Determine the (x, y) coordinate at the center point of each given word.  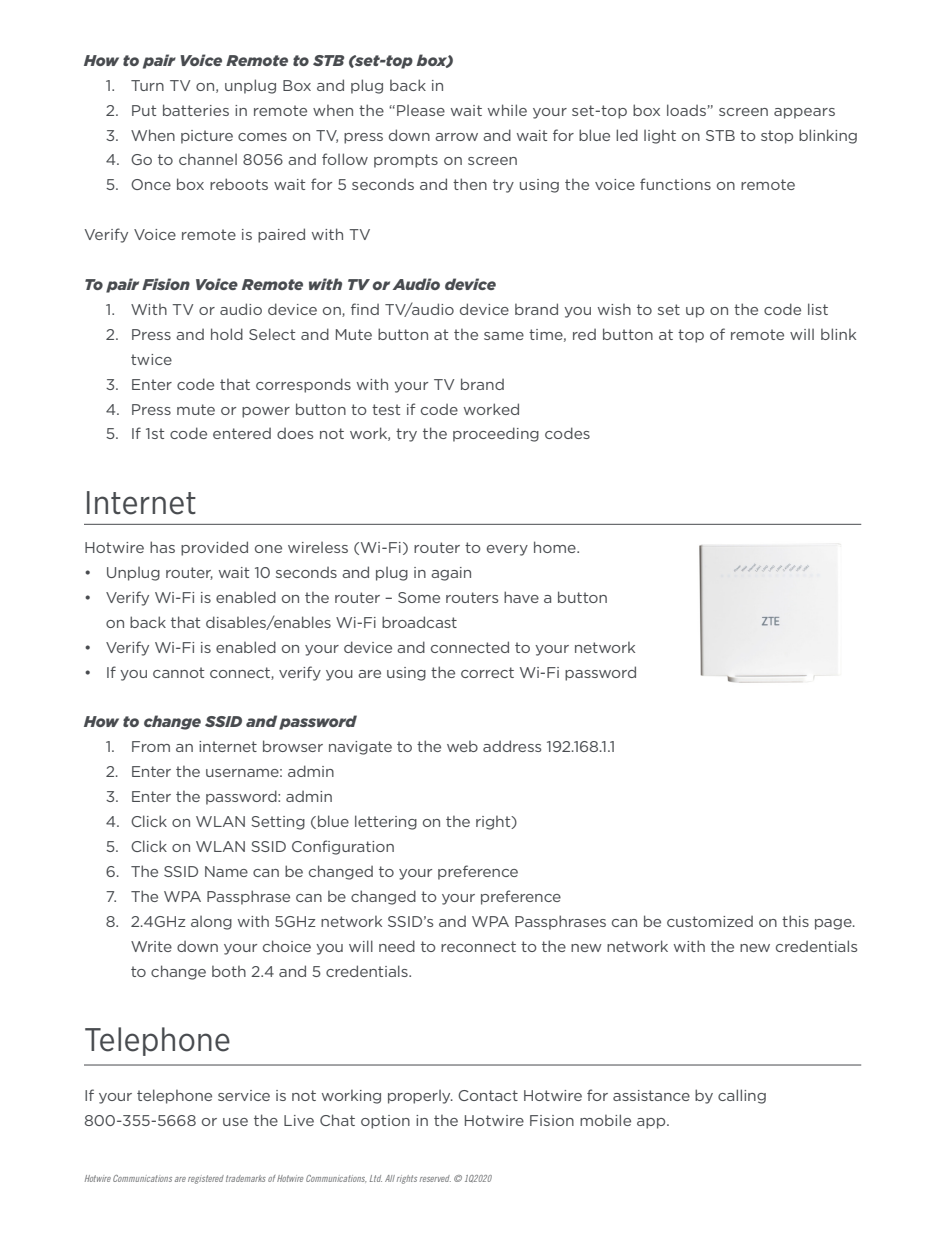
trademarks (246, 1178)
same (504, 336)
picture (207, 137)
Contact (488, 1095)
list (818, 309)
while (507, 110)
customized (710, 921)
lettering (386, 822)
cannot (178, 672)
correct (487, 672)
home (556, 547)
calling (742, 1096)
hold (227, 334)
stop (777, 137)
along (211, 923)
